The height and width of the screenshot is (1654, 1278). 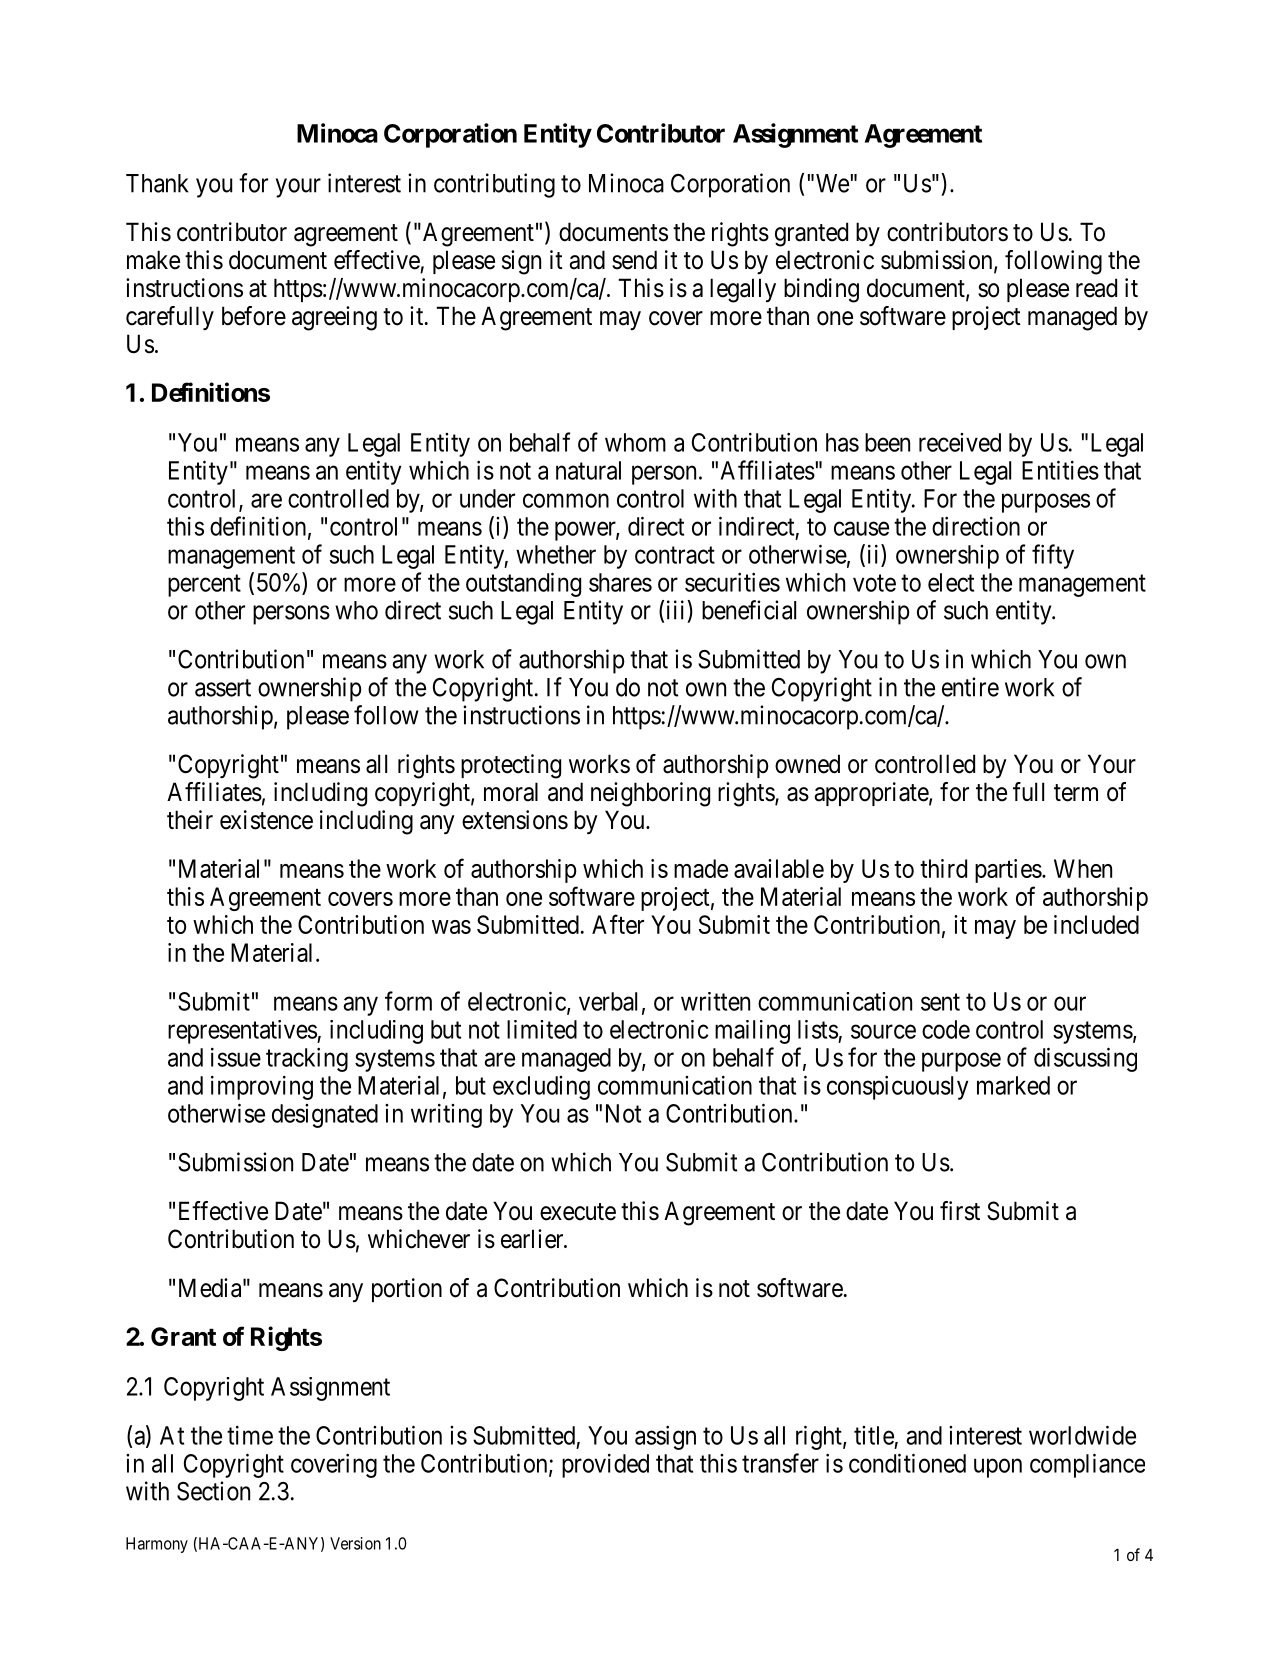 What do you see at coordinates (650, 794) in the screenshot?
I see `neighboring` at bounding box center [650, 794].
